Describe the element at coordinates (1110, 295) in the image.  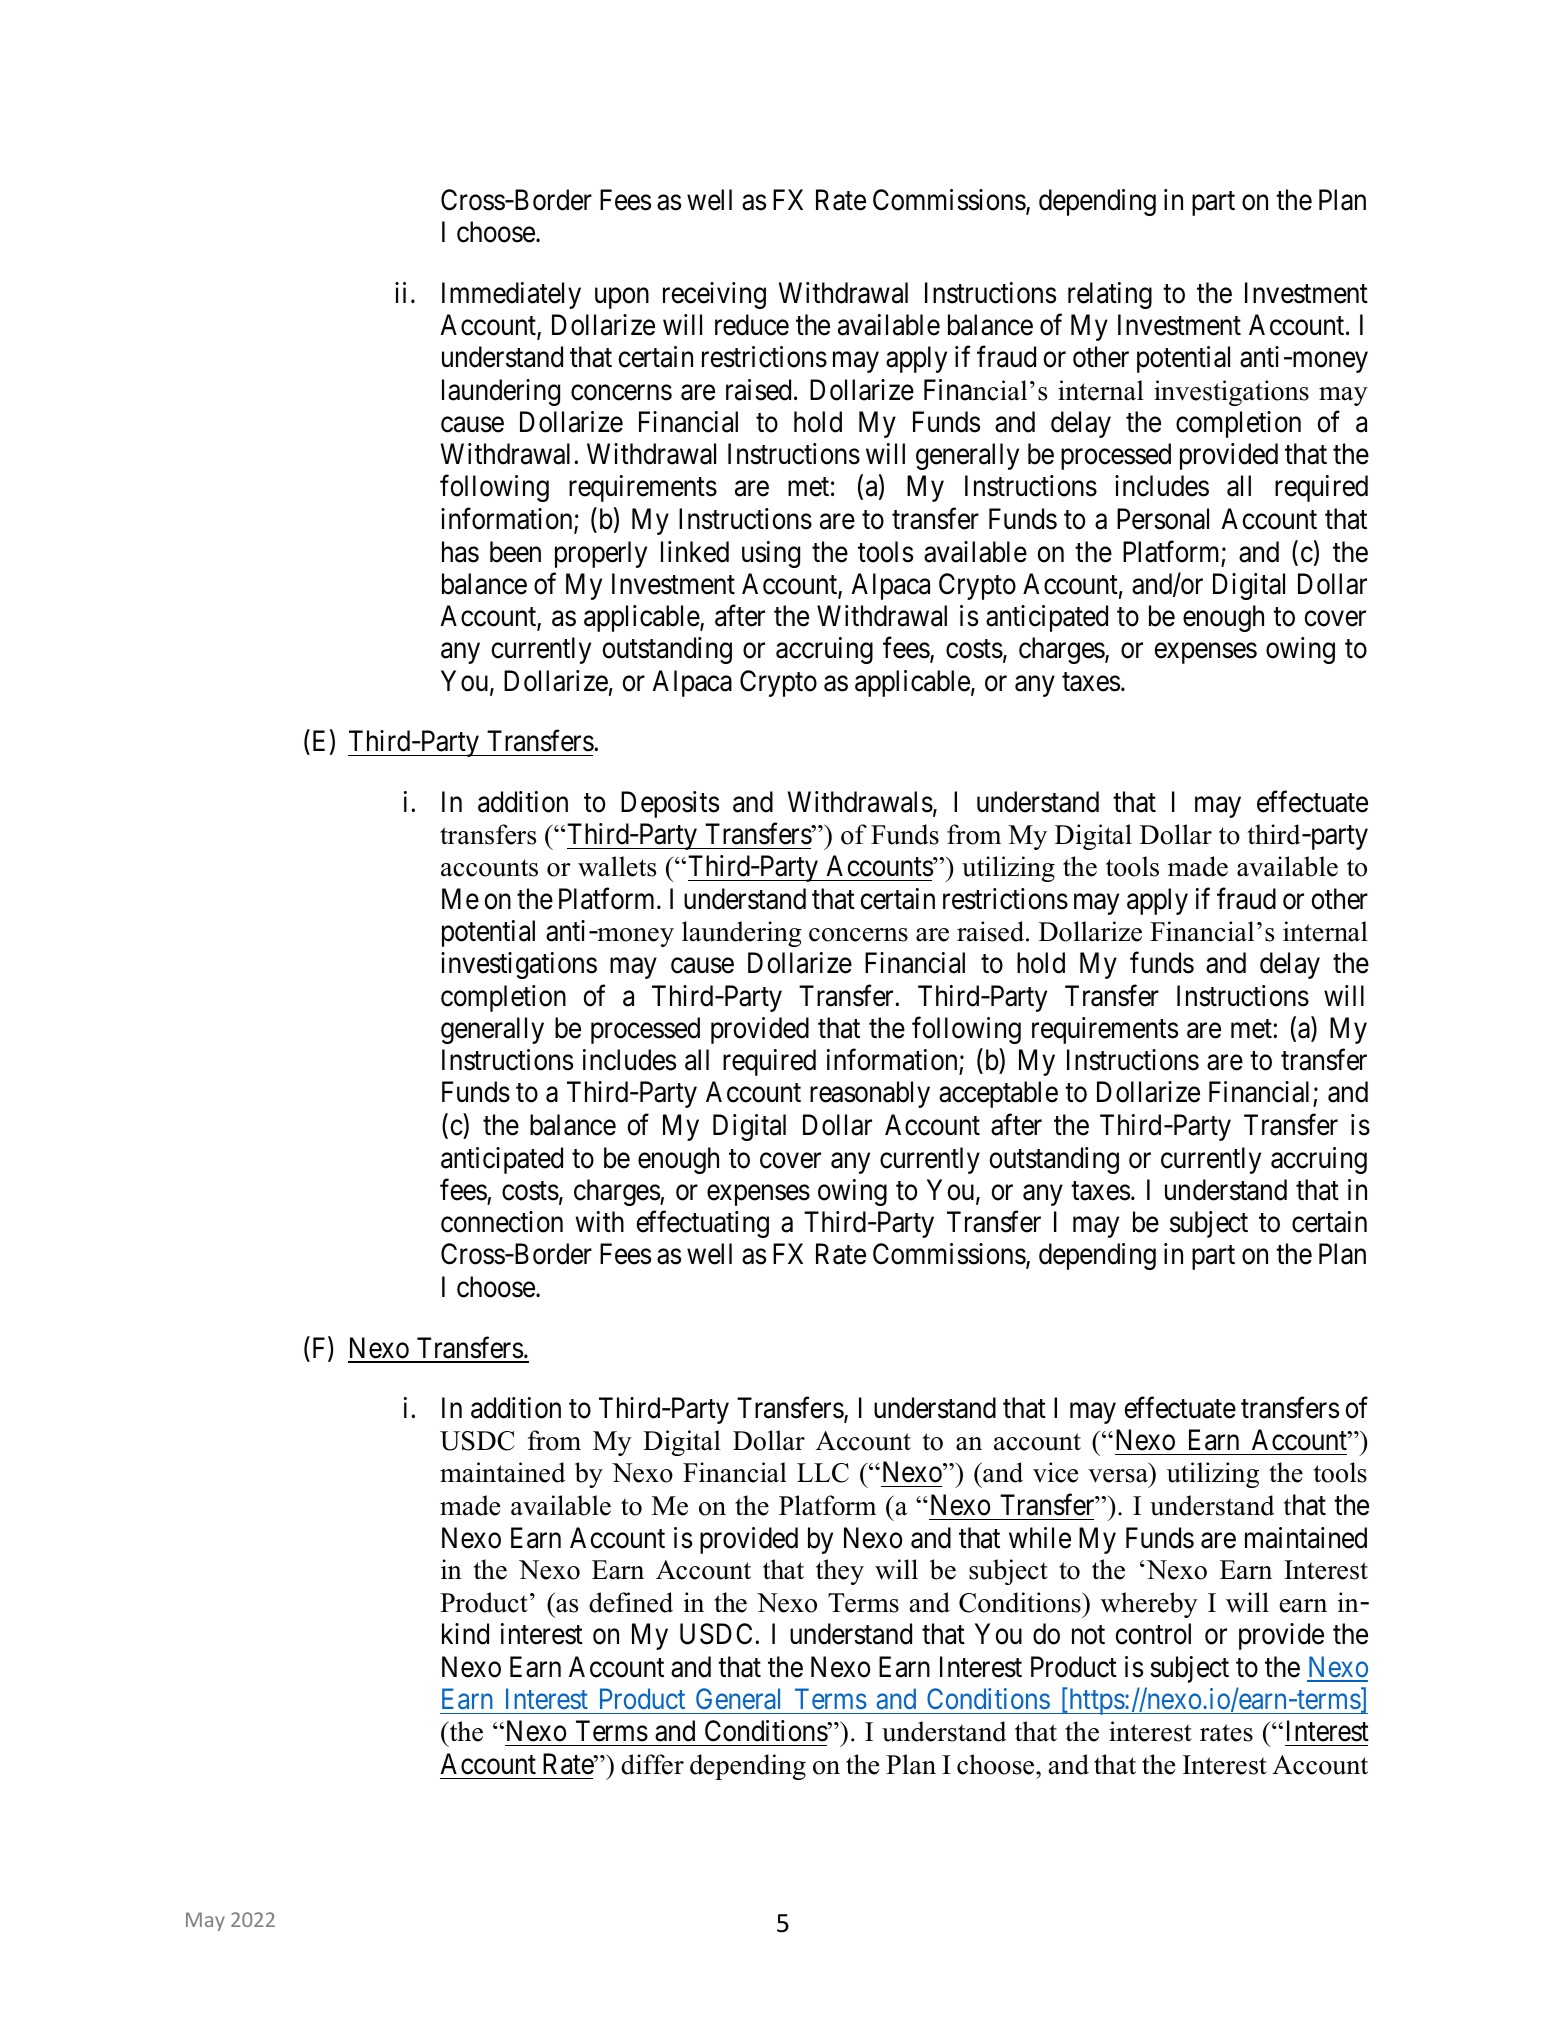
I see `relating` at that location.
